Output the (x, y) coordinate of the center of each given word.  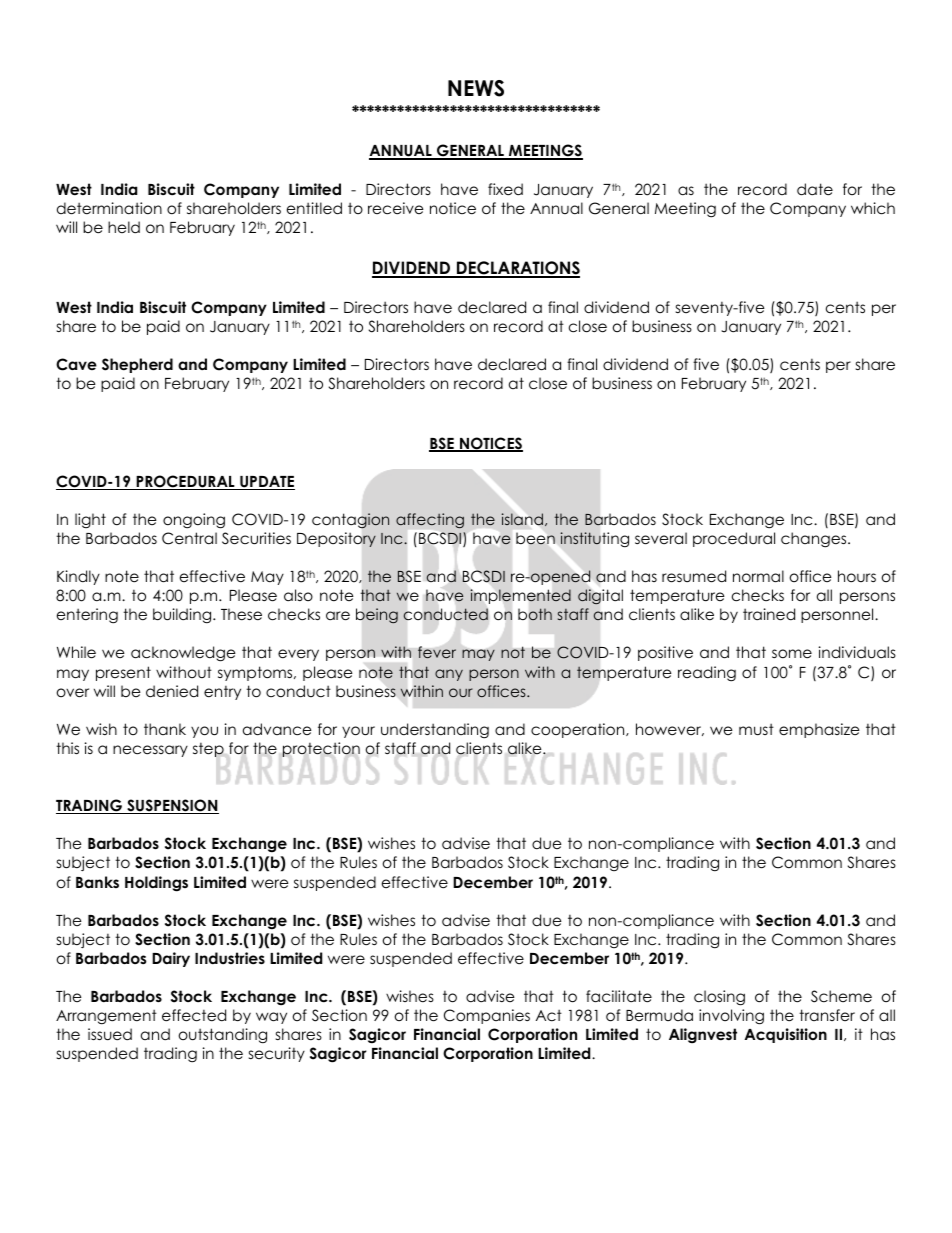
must (756, 729)
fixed (505, 189)
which (873, 208)
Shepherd (137, 365)
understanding (435, 731)
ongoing (194, 521)
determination (109, 208)
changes (815, 540)
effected (194, 1015)
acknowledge (183, 654)
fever (437, 652)
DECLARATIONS (517, 269)
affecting (430, 520)
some (792, 654)
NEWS (476, 88)
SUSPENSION (172, 806)
